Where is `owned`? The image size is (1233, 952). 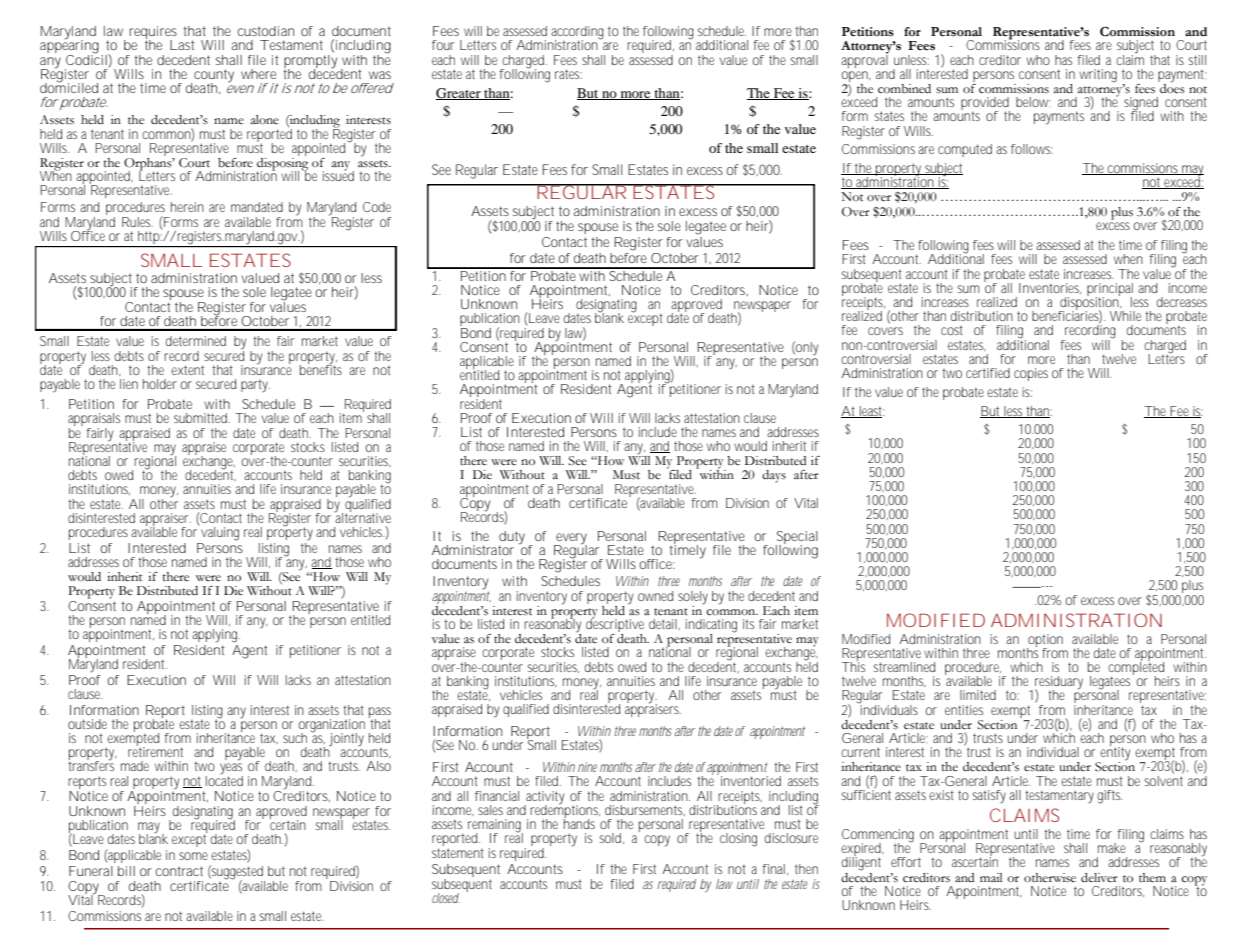
owned is located at coordinates (655, 596).
